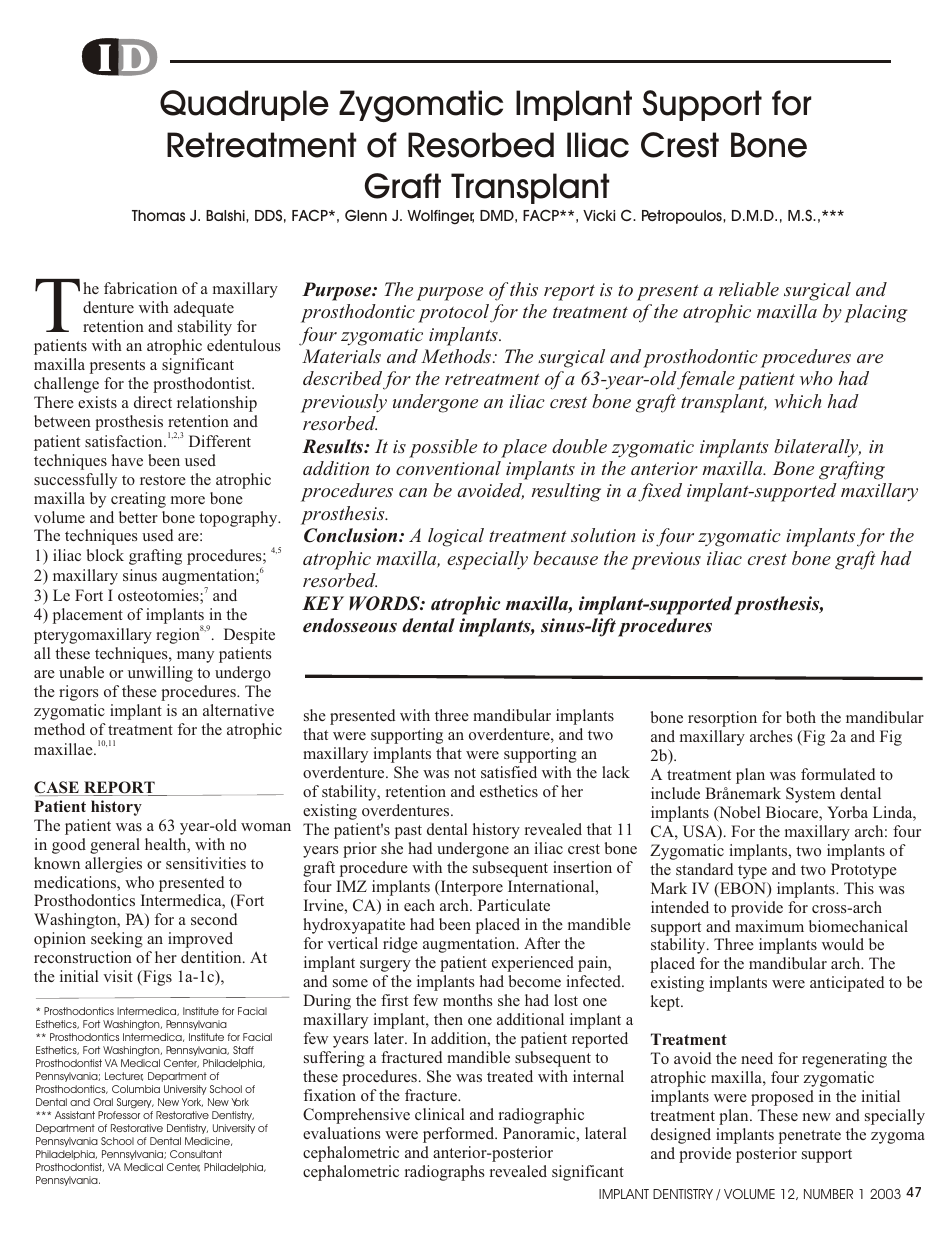 Image resolution: width=952 pixels, height=1233 pixels. Describe the element at coordinates (153, 402) in the screenshot. I see `direct` at that location.
